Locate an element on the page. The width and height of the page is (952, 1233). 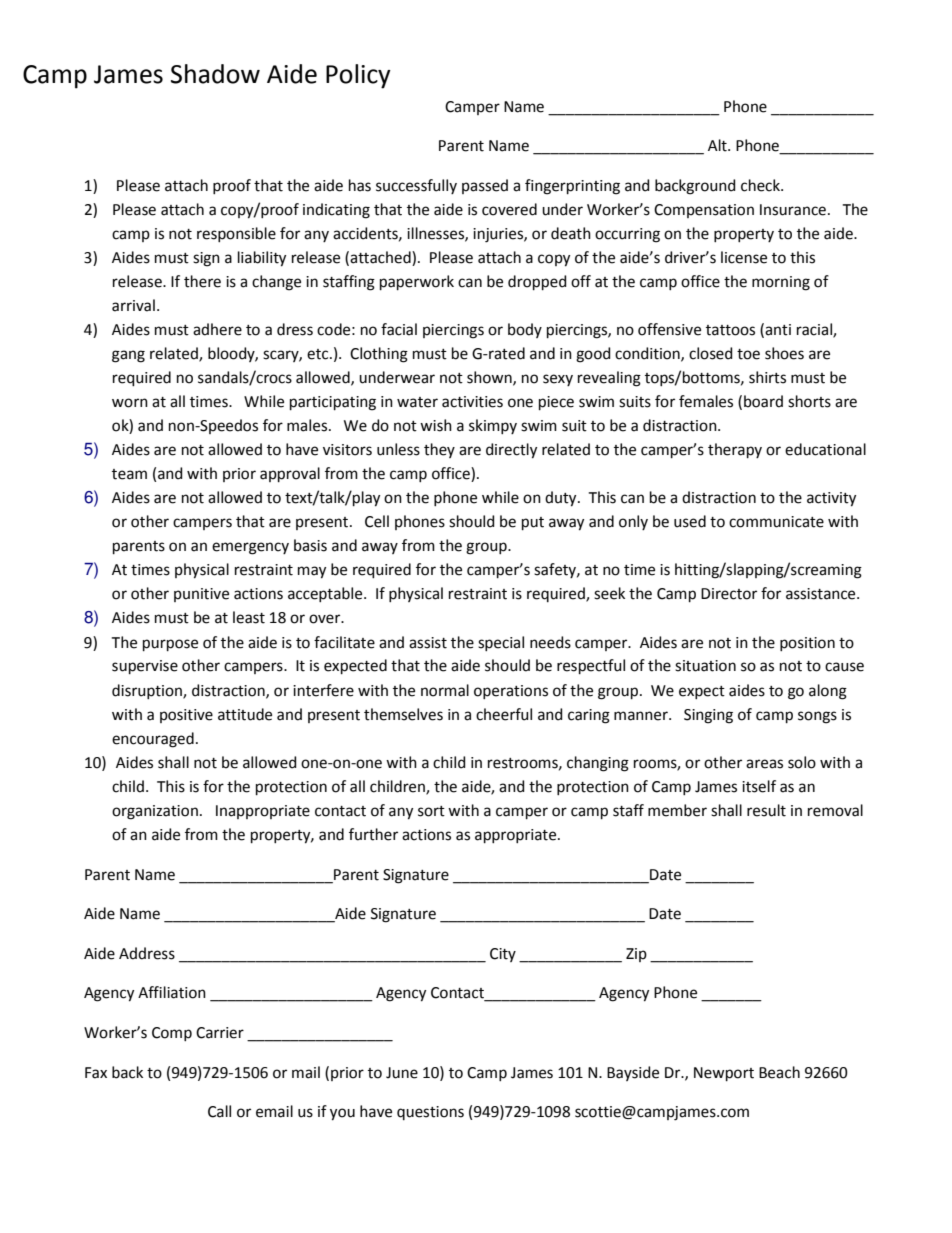
result is located at coordinates (766, 810).
